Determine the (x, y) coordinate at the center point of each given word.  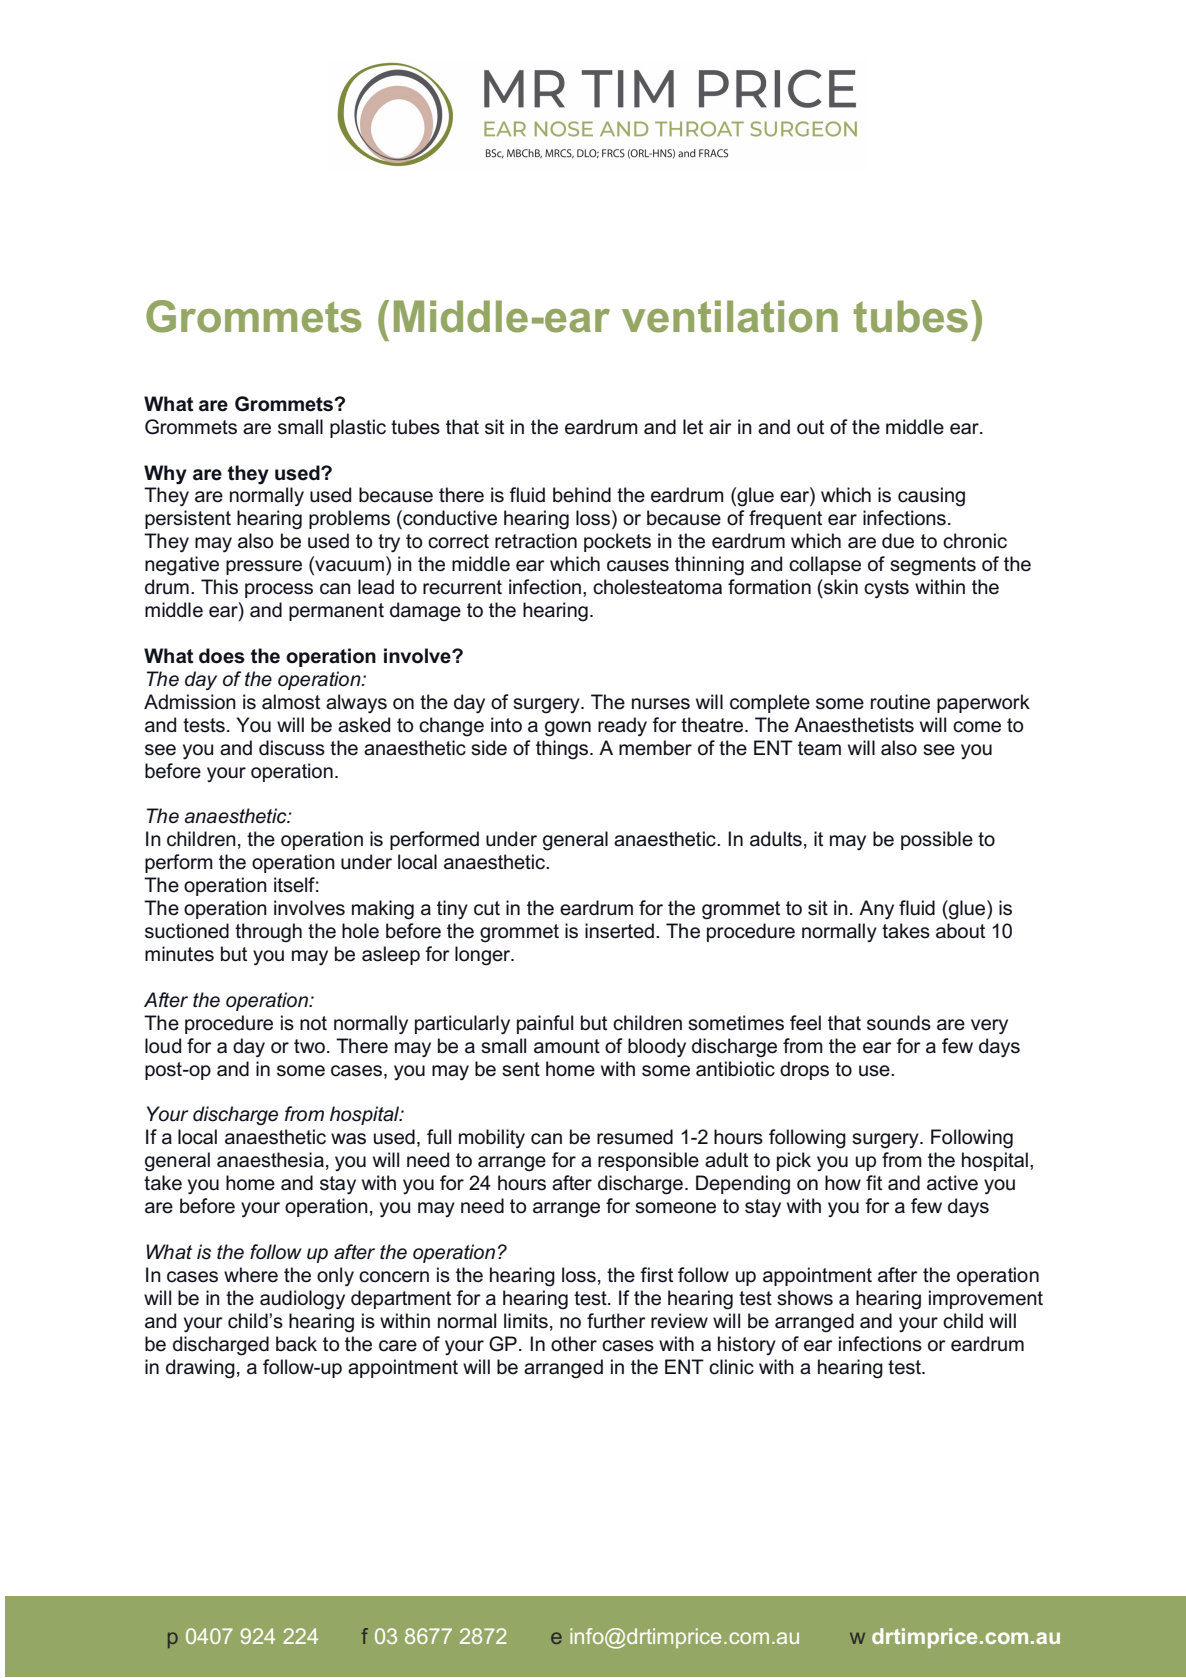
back (296, 1344)
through (268, 933)
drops (804, 1070)
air (720, 427)
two (309, 1046)
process (279, 590)
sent (521, 1069)
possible (937, 840)
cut (487, 908)
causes (638, 566)
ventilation (730, 316)
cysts (886, 589)
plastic (358, 428)
